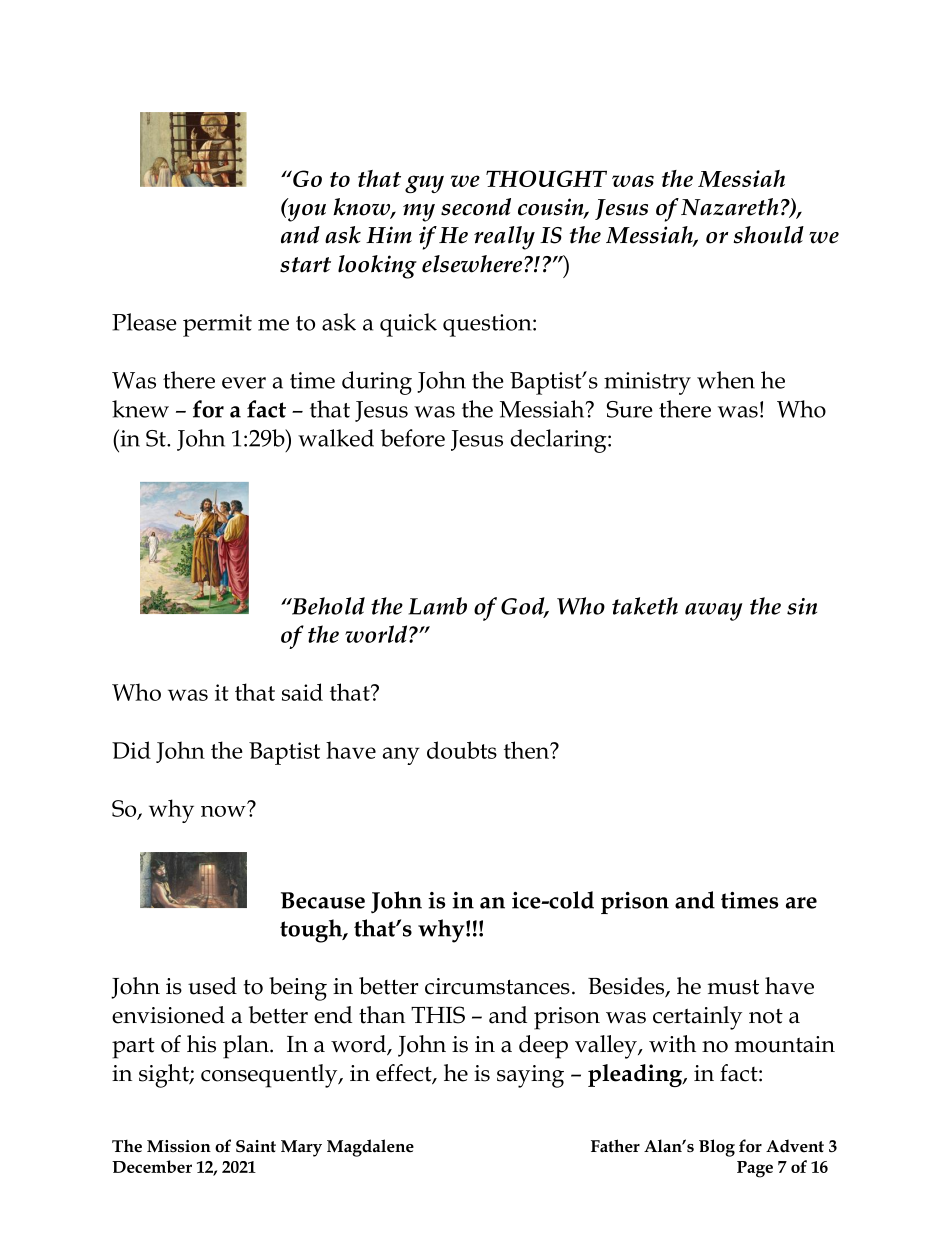  What do you see at coordinates (179, 1146) in the screenshot?
I see `Mission` at bounding box center [179, 1146].
